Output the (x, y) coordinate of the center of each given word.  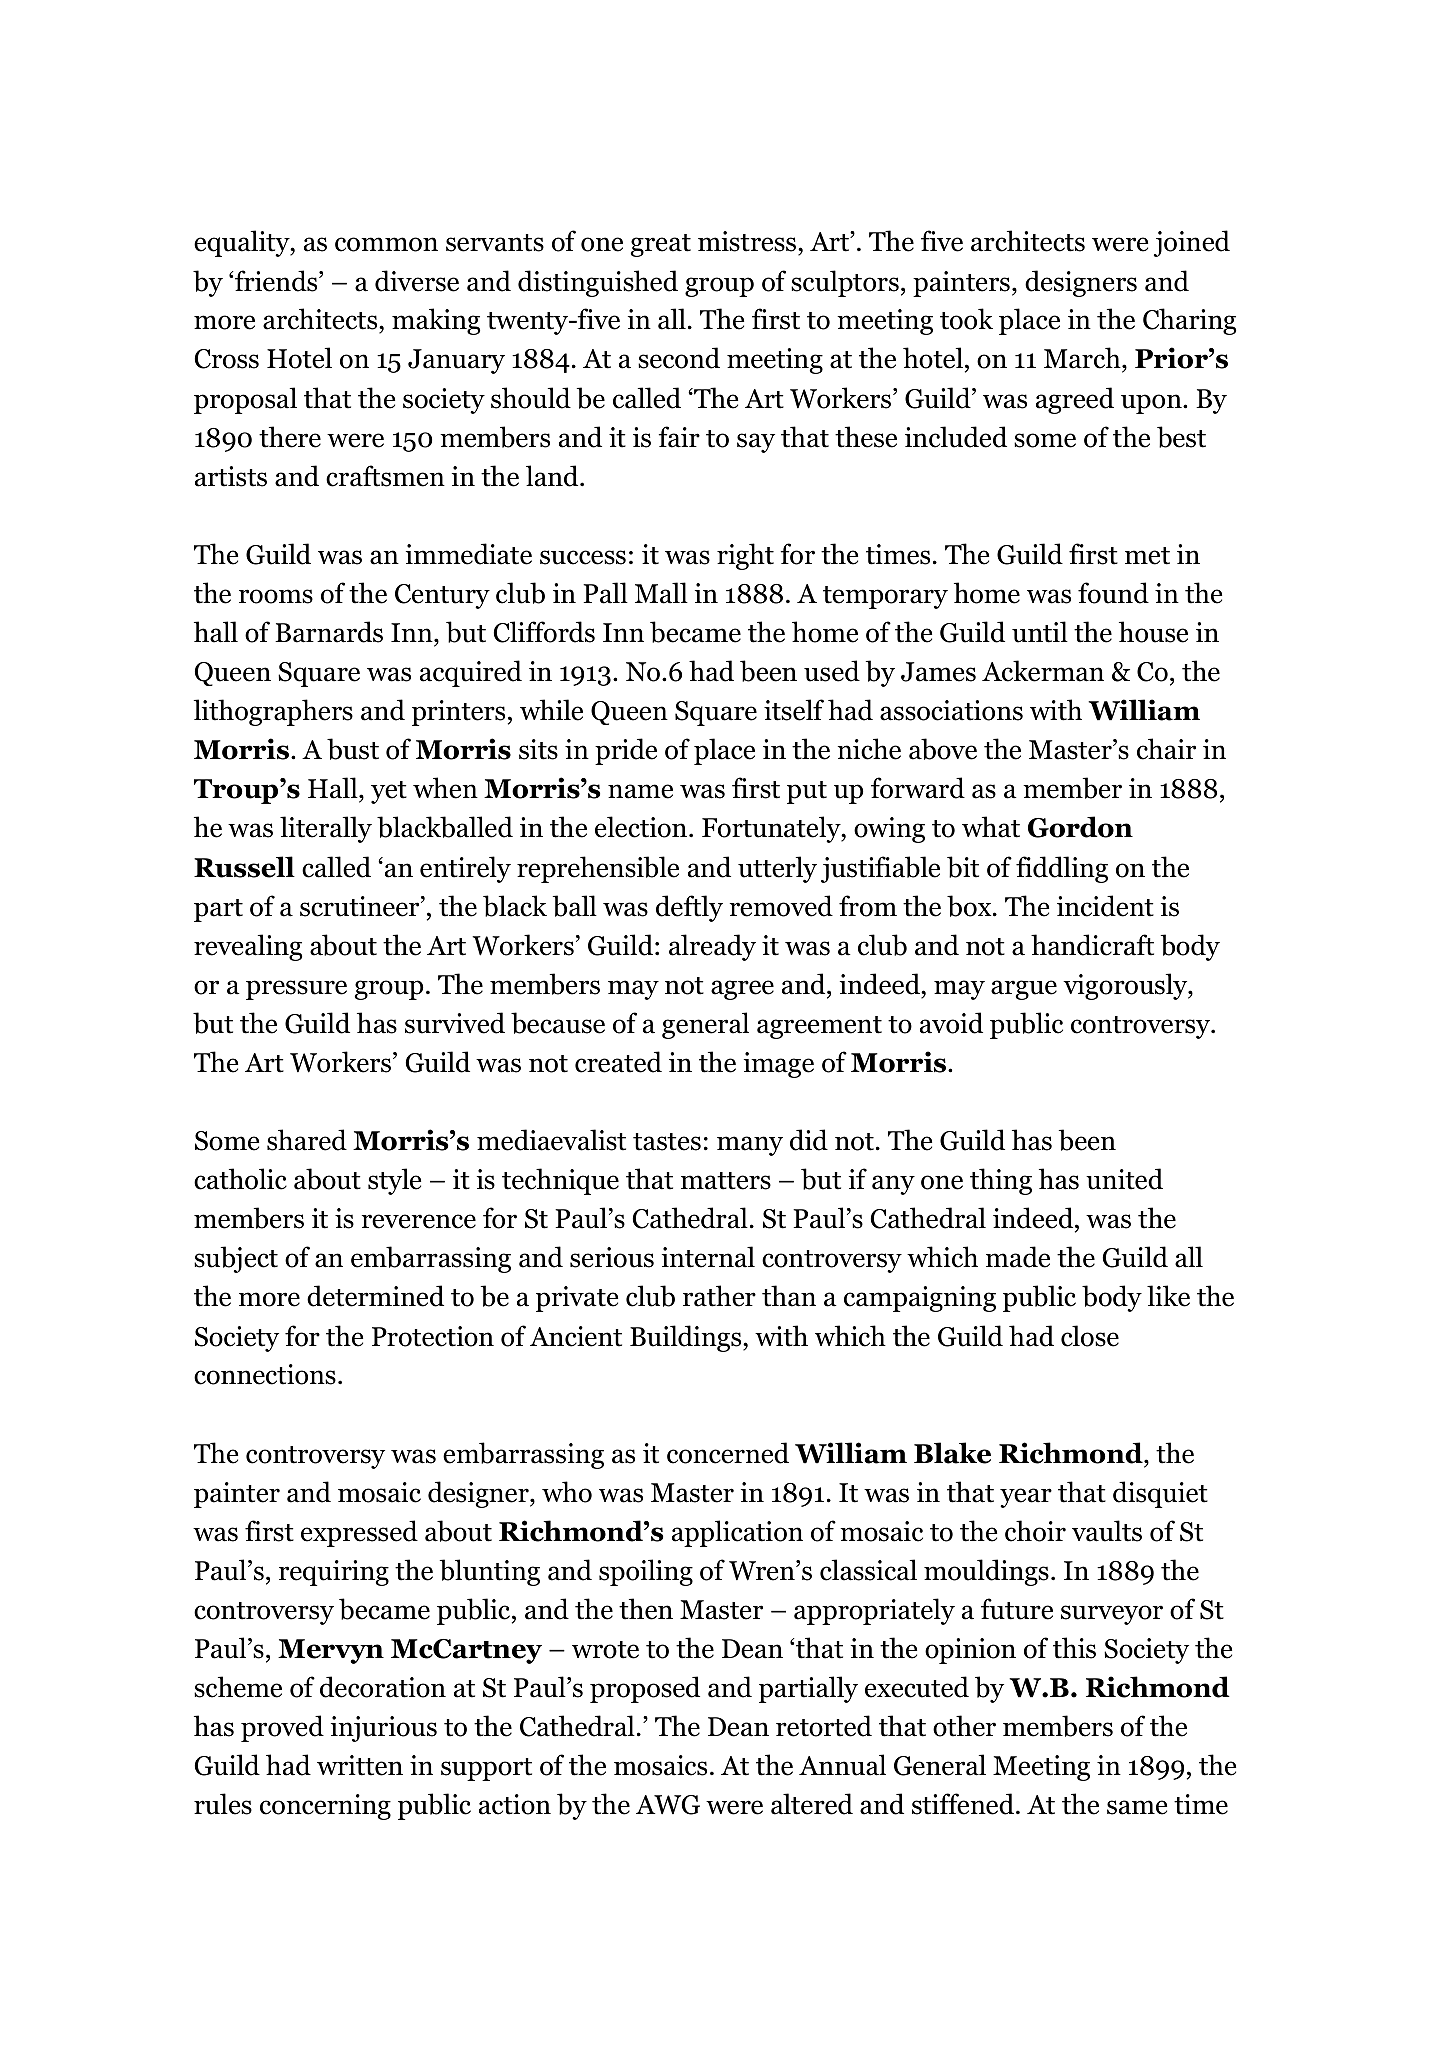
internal (708, 1257)
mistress (748, 243)
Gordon (1080, 827)
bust (353, 749)
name (640, 791)
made (1018, 1257)
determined (375, 1296)
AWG (668, 1805)
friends (277, 281)
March (1083, 359)
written (360, 1765)
